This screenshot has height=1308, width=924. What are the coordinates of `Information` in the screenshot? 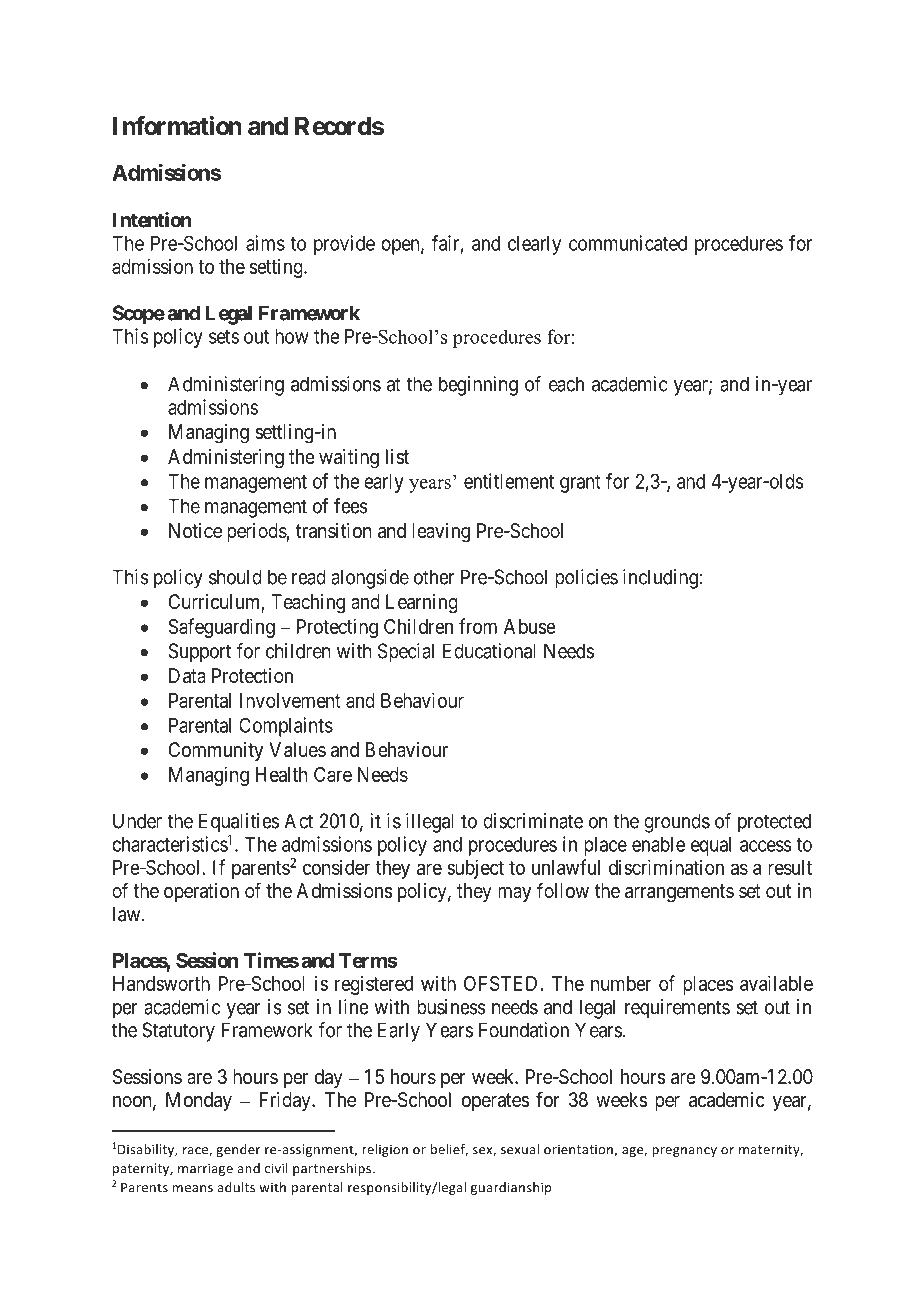 It's located at (177, 126).
